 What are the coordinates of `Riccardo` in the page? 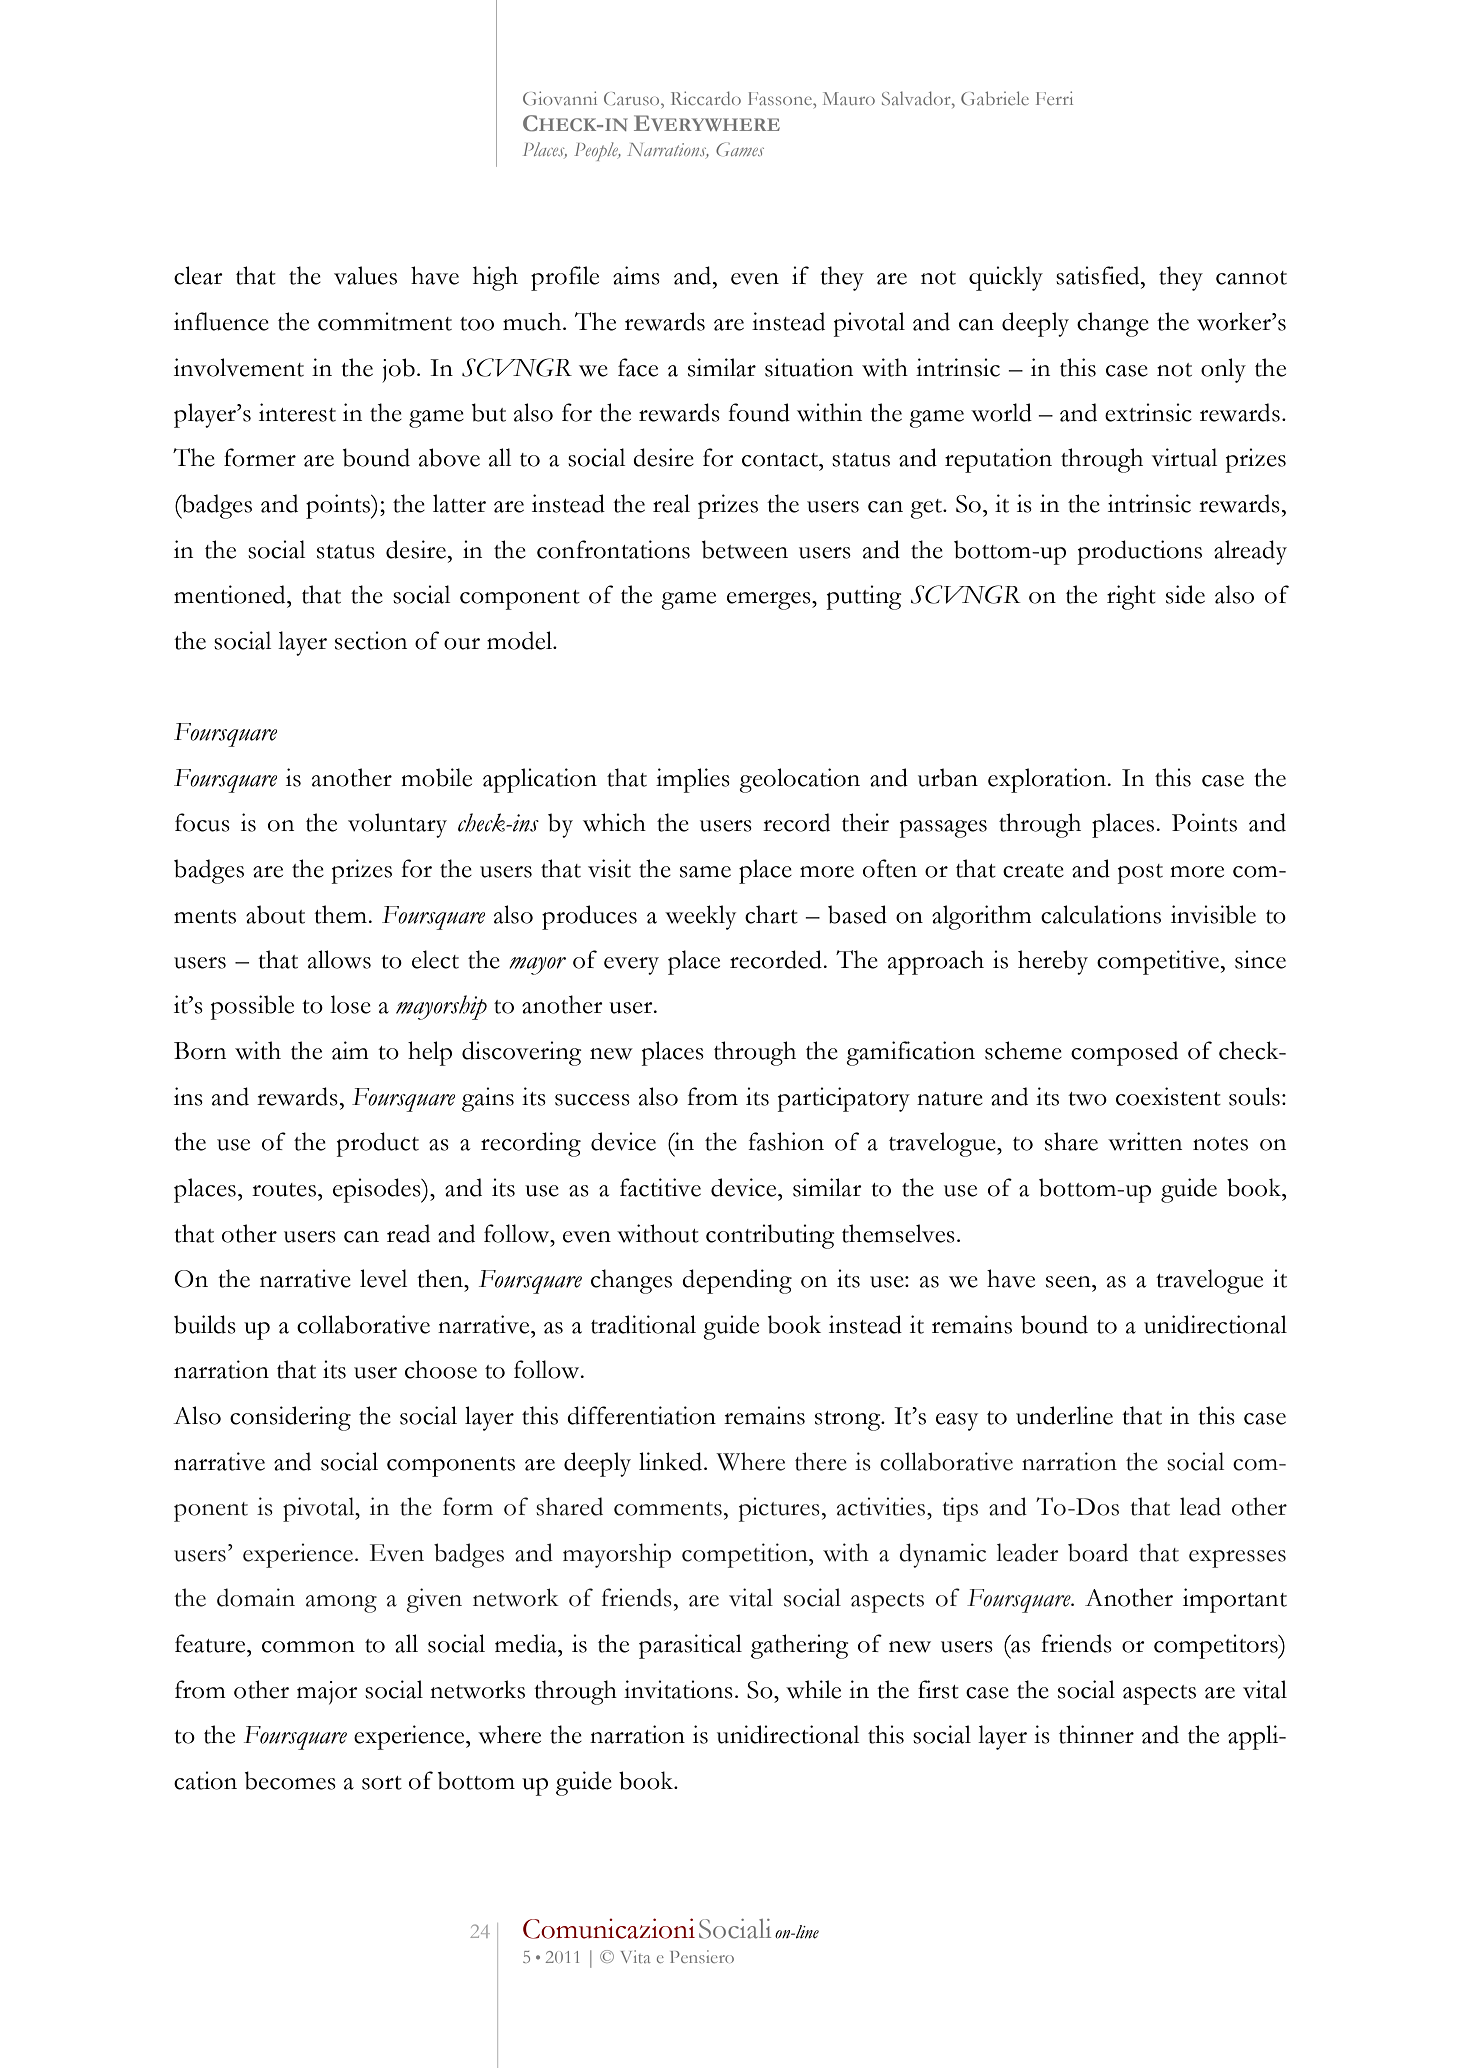 It's located at (706, 98).
